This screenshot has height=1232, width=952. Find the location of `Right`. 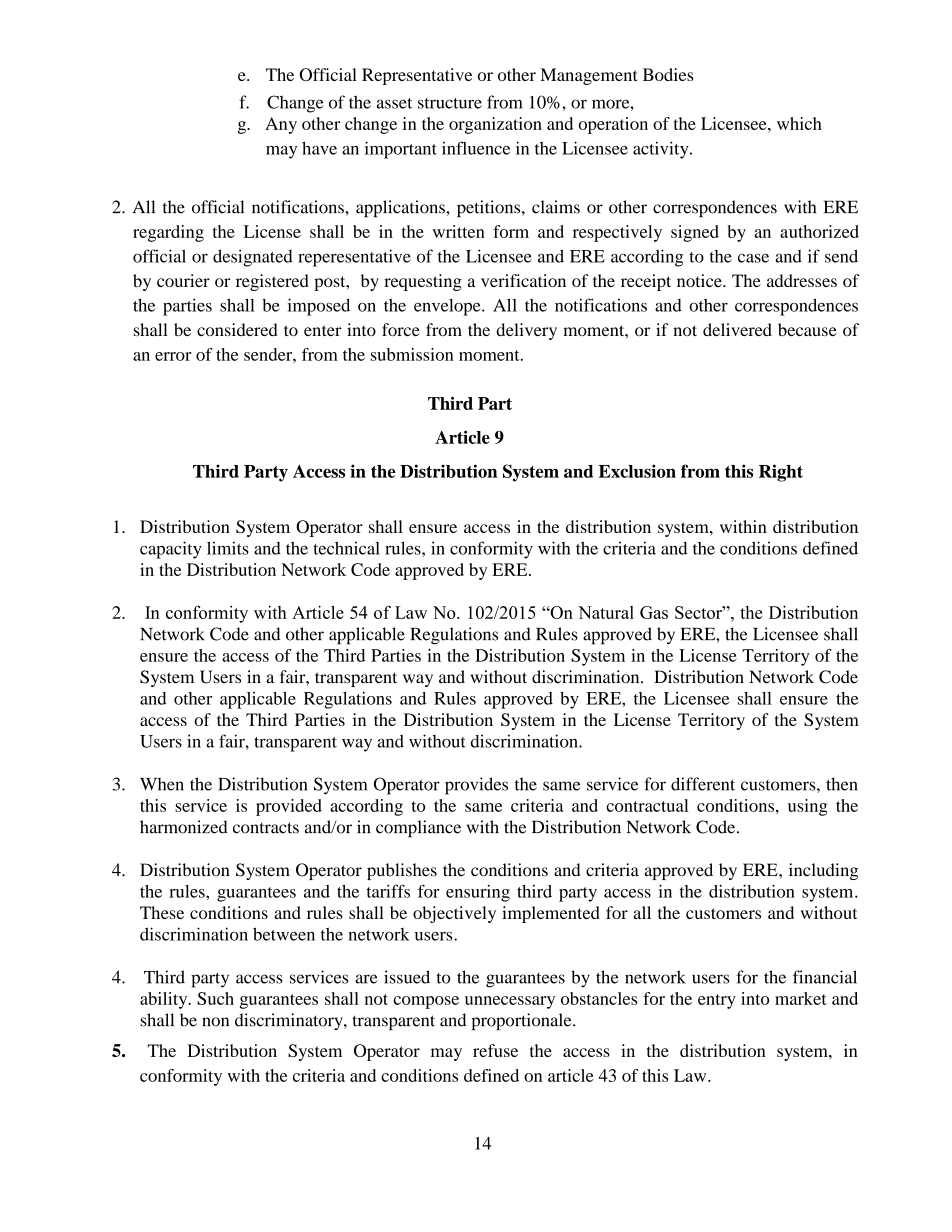

Right is located at coordinates (781, 473).
